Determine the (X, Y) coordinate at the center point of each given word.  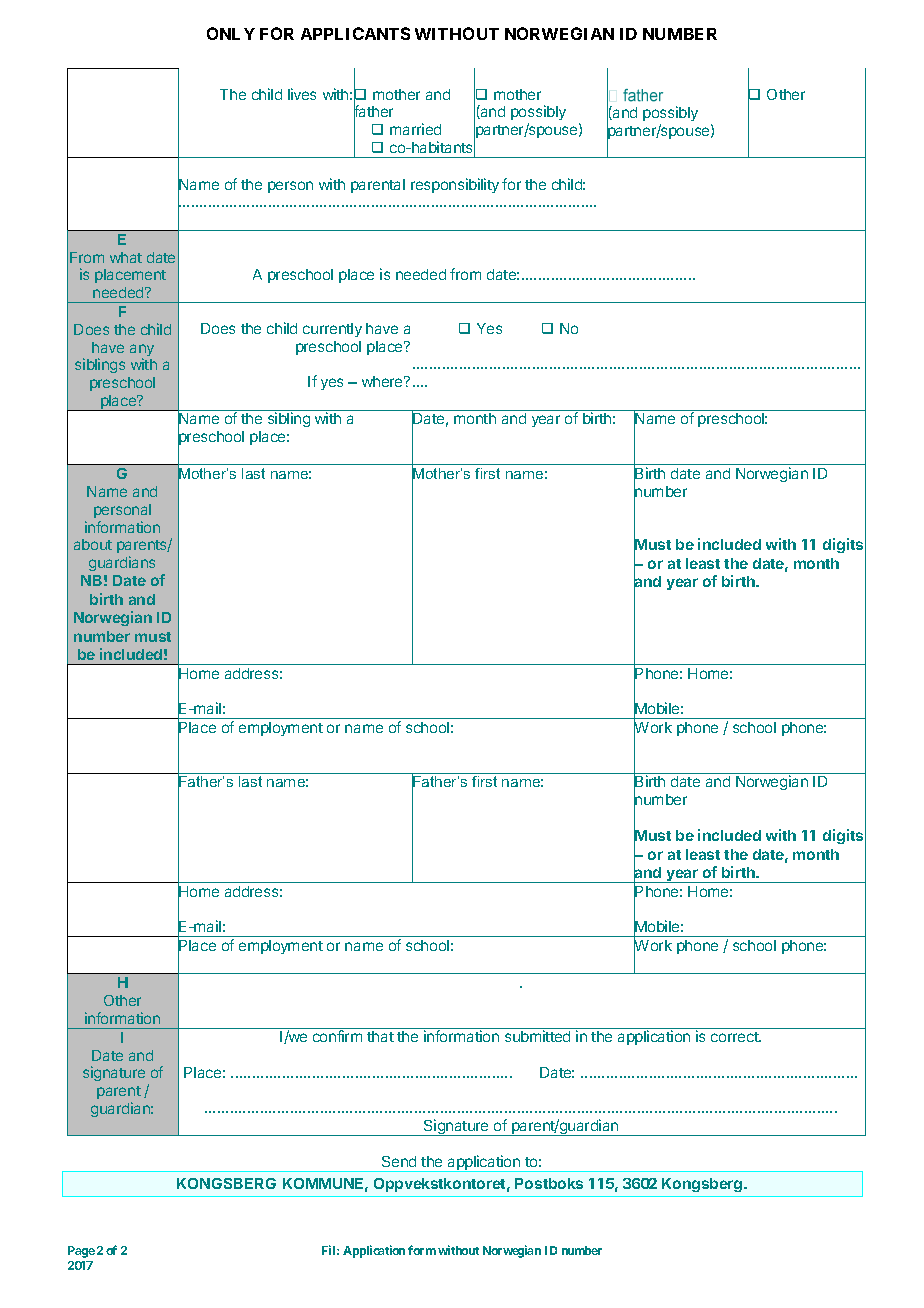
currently (332, 330)
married (415, 129)
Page (81, 1252)
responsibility (455, 185)
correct (736, 1037)
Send (399, 1161)
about (93, 544)
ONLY (231, 33)
